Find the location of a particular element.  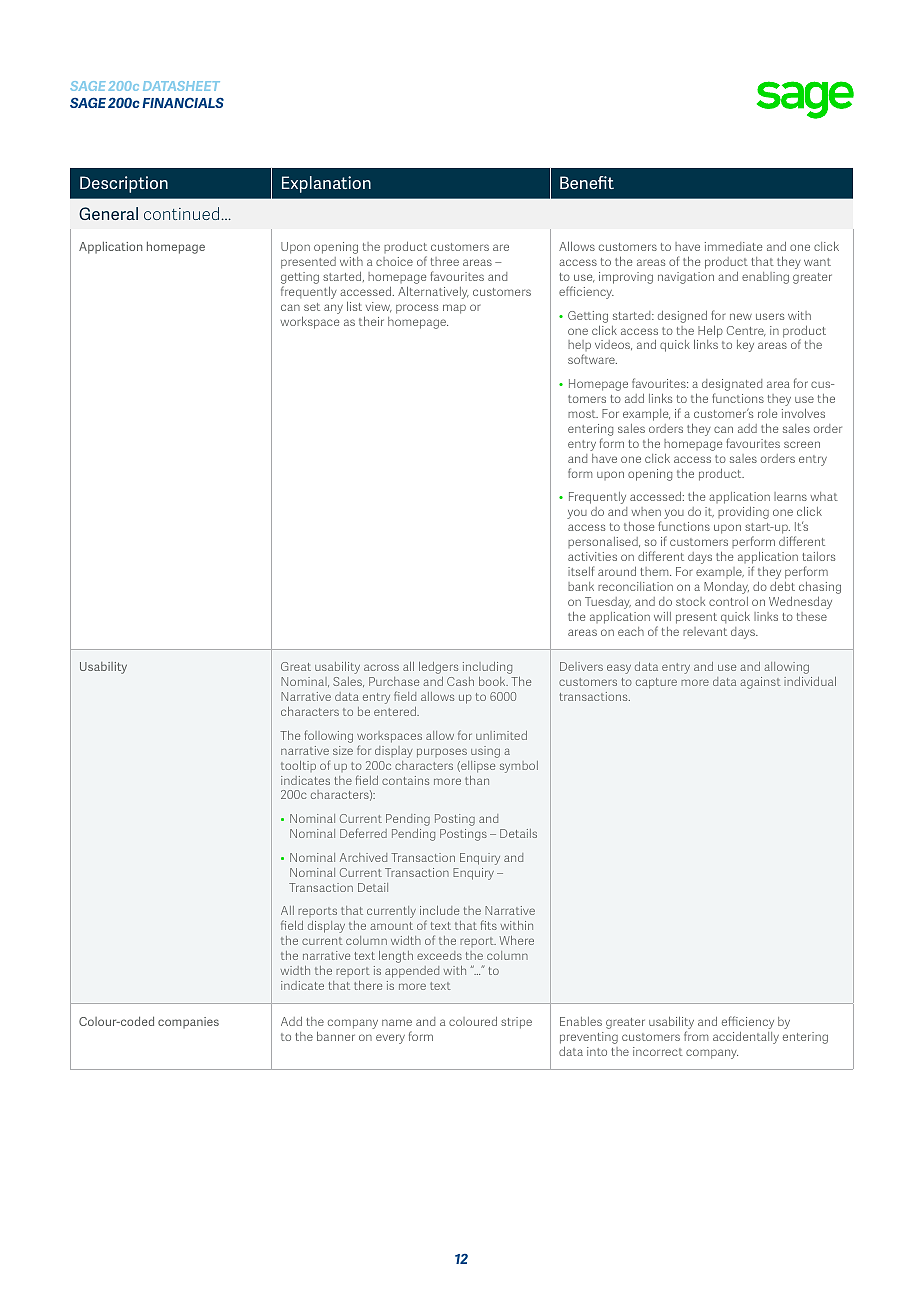

Benefit is located at coordinates (587, 182).
